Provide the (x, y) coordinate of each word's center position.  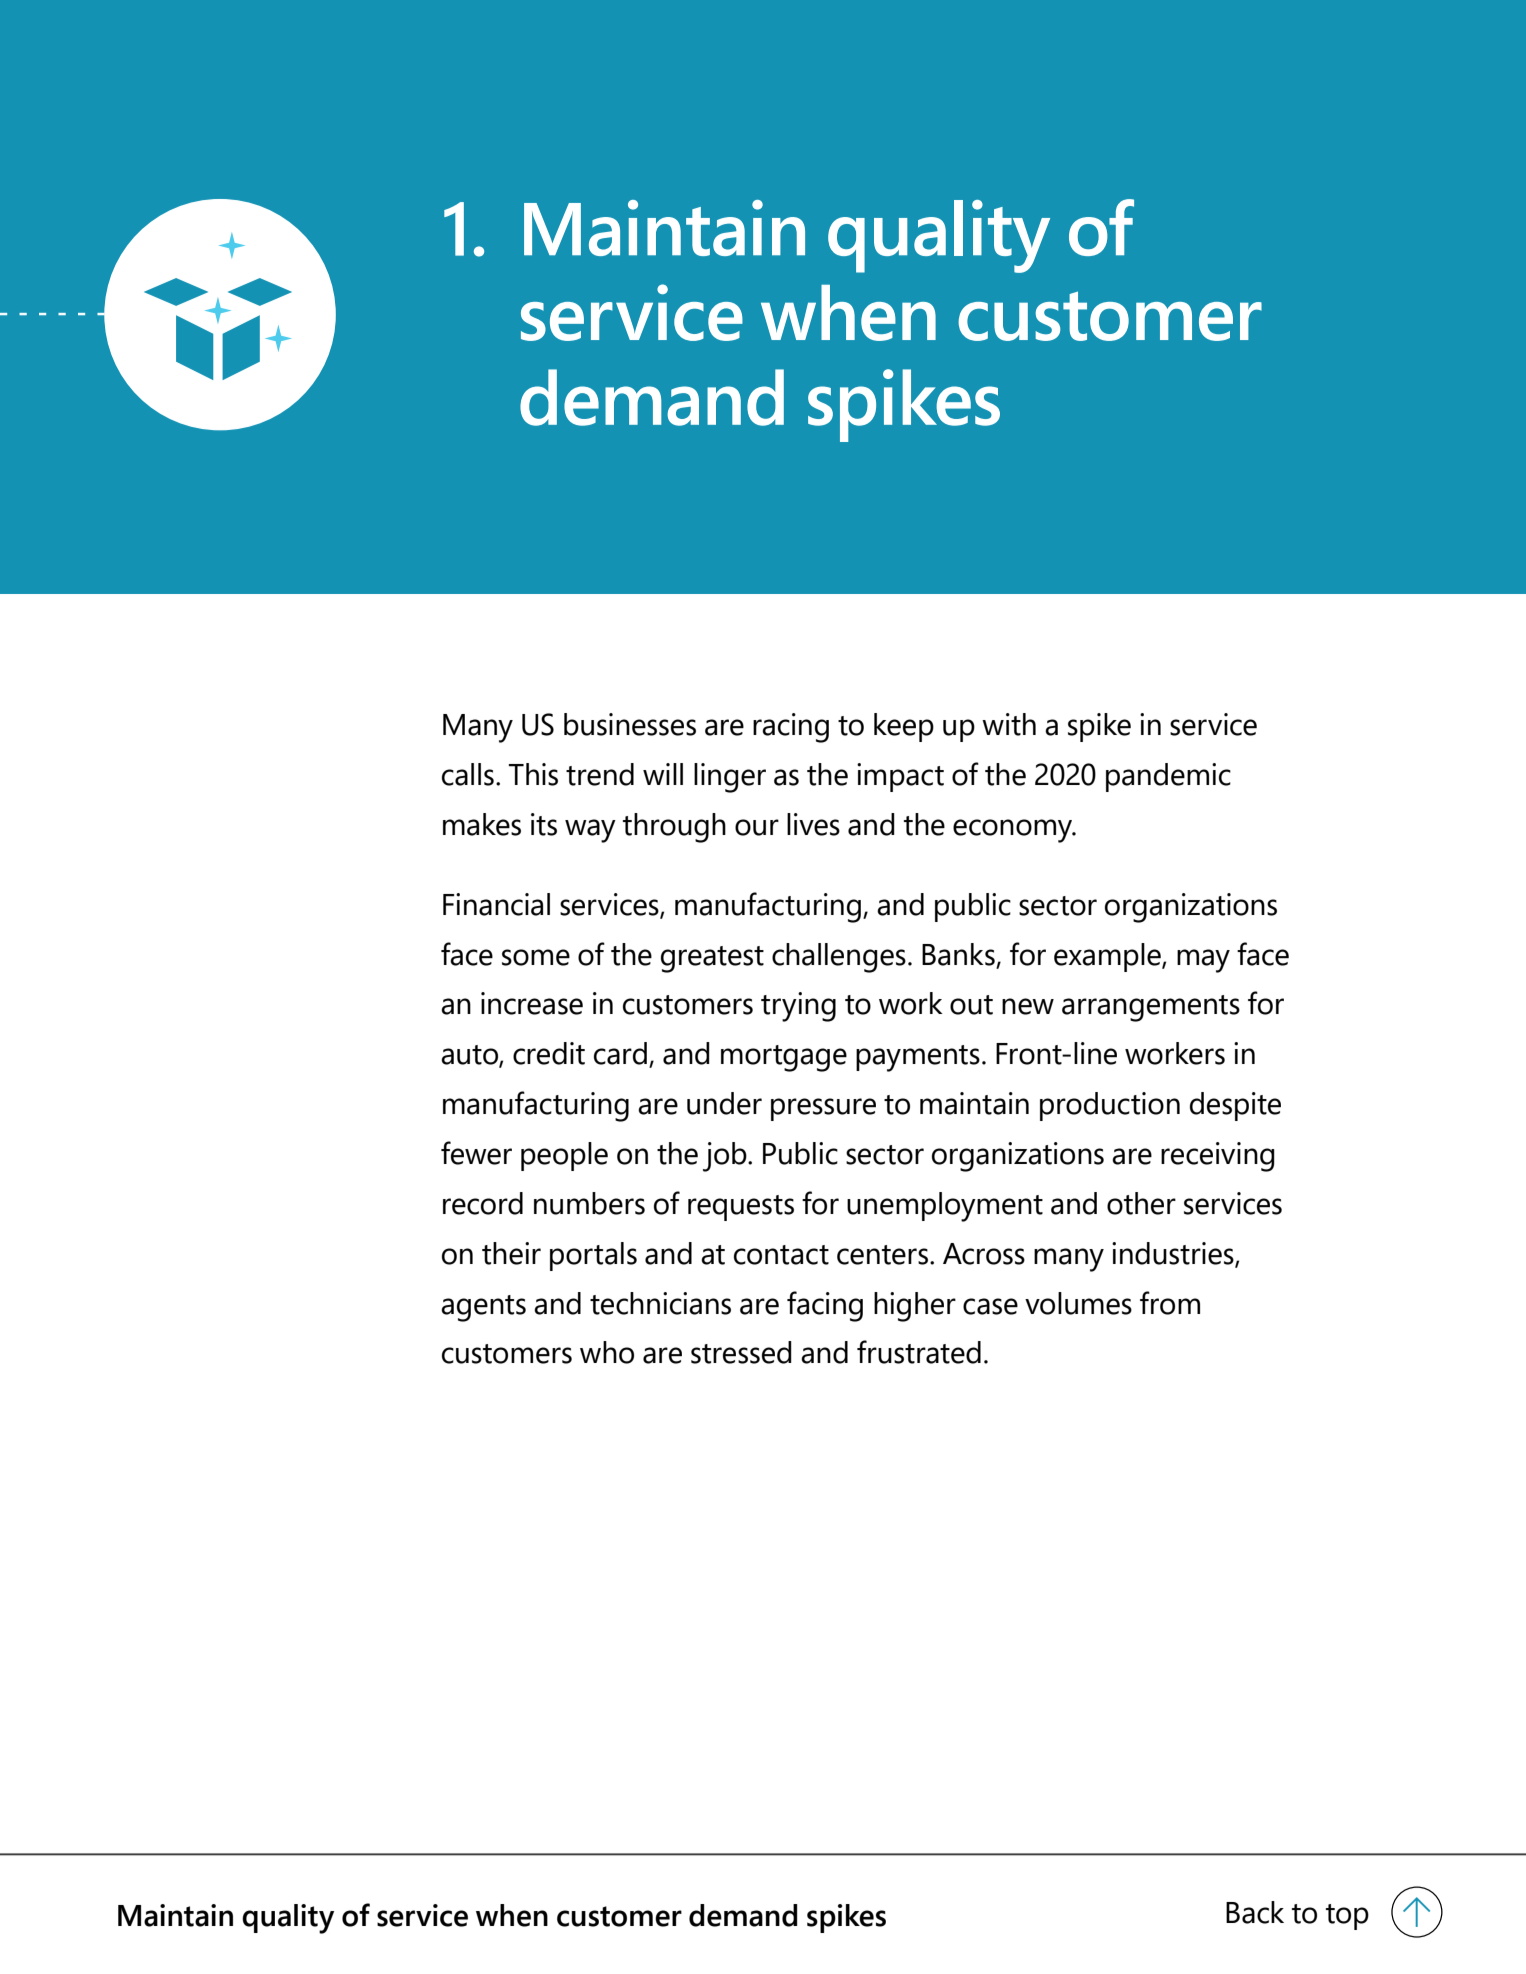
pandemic (1168, 777)
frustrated (919, 1352)
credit (549, 1053)
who (607, 1352)
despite (1235, 1106)
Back (1255, 1912)
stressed (741, 1352)
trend (600, 774)
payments (918, 1058)
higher (915, 1307)
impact (900, 777)
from (1170, 1303)
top (1347, 1917)
